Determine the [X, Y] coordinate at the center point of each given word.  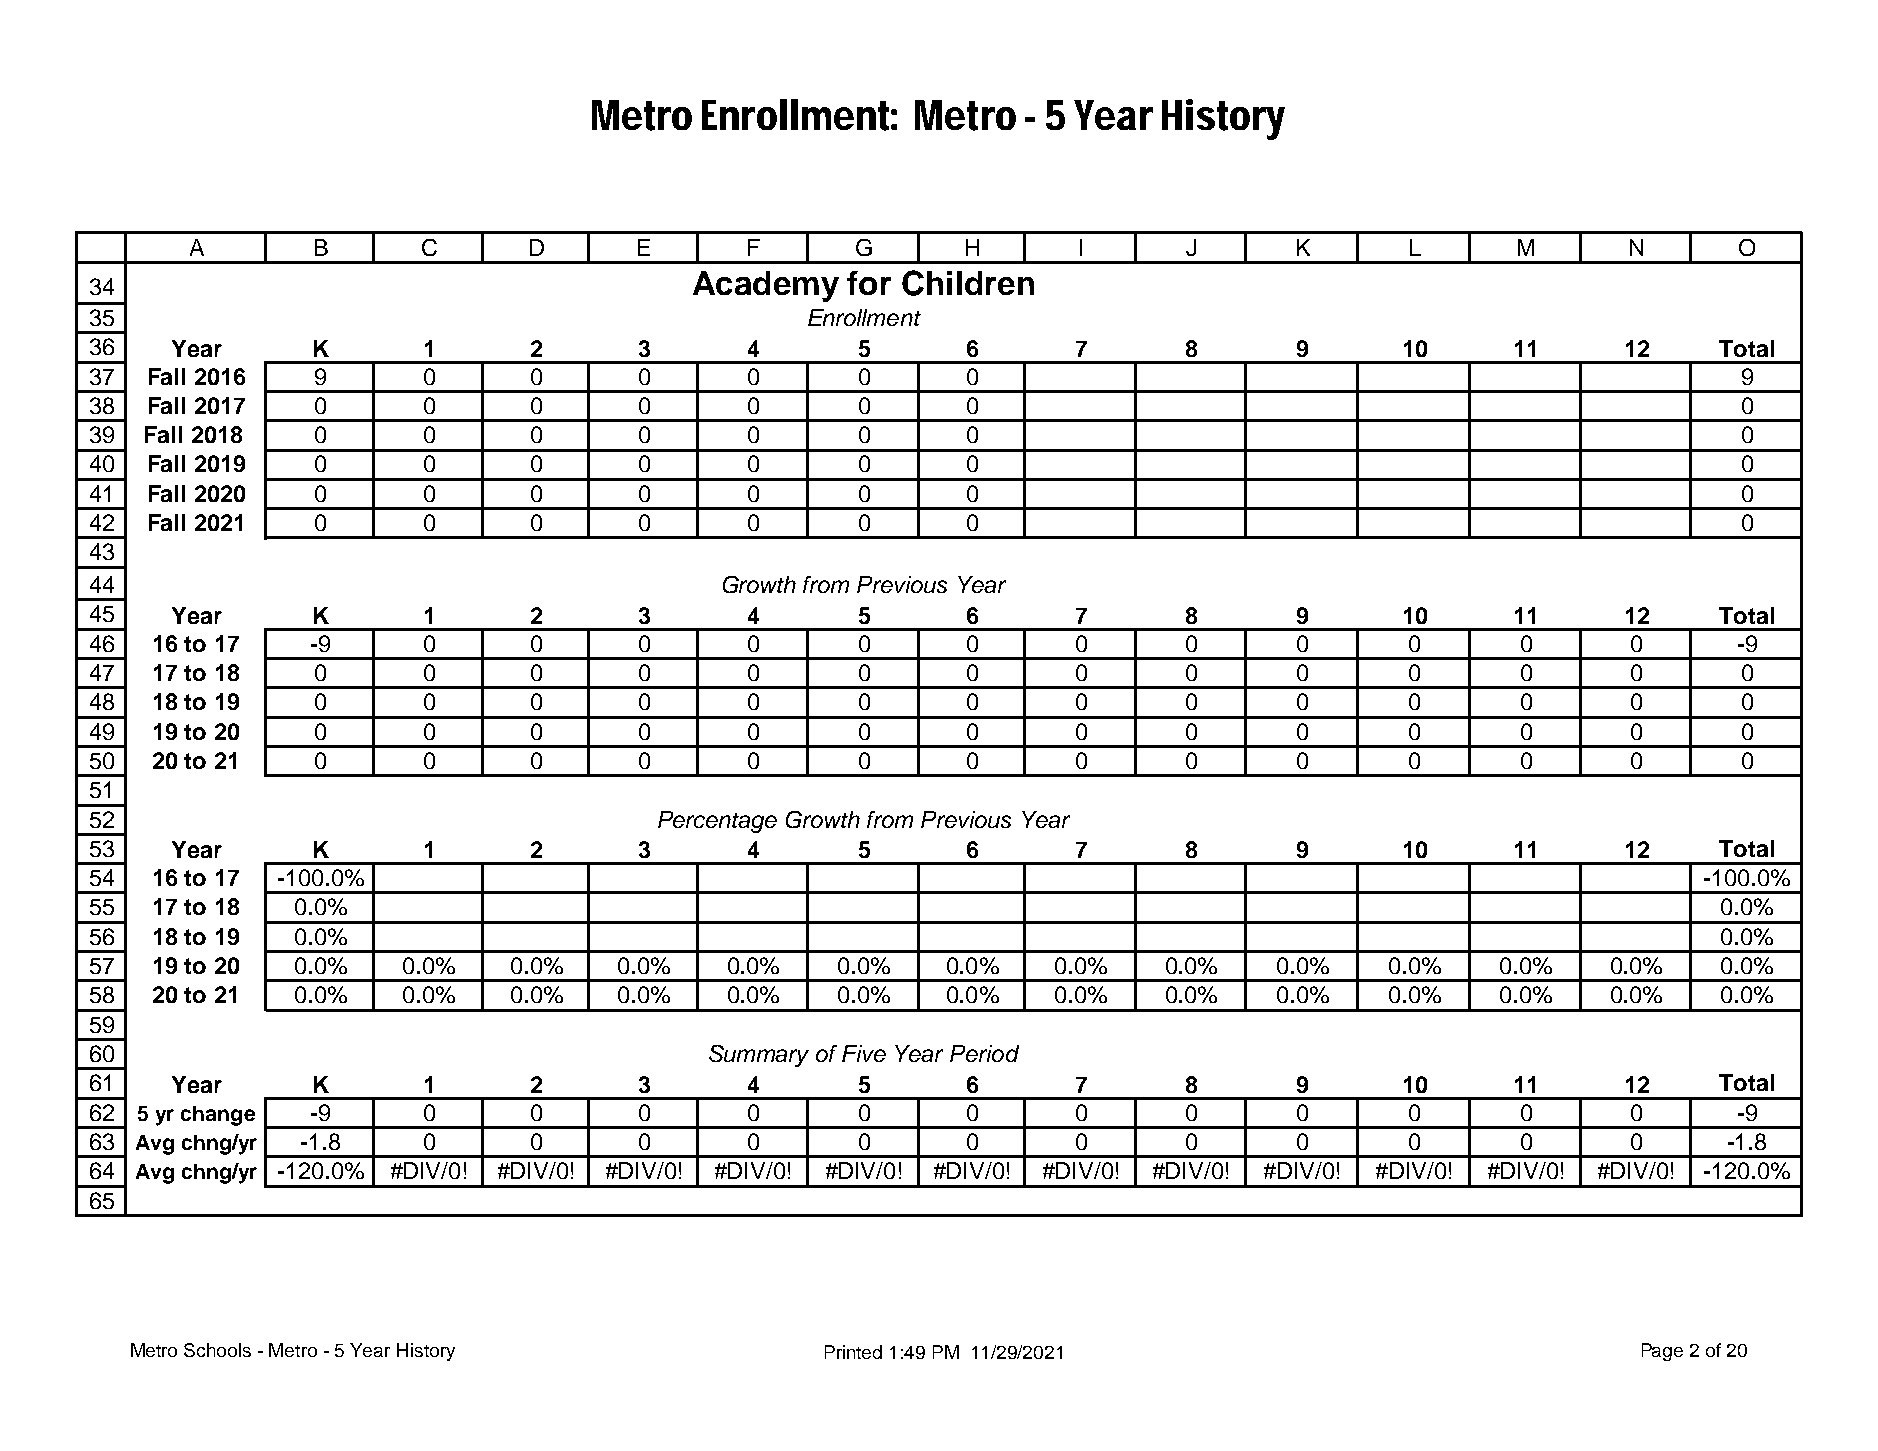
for [869, 283]
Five [864, 1053]
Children [968, 283]
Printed [853, 1352]
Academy [766, 286]
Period [984, 1053]
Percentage [717, 822]
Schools [217, 1350]
